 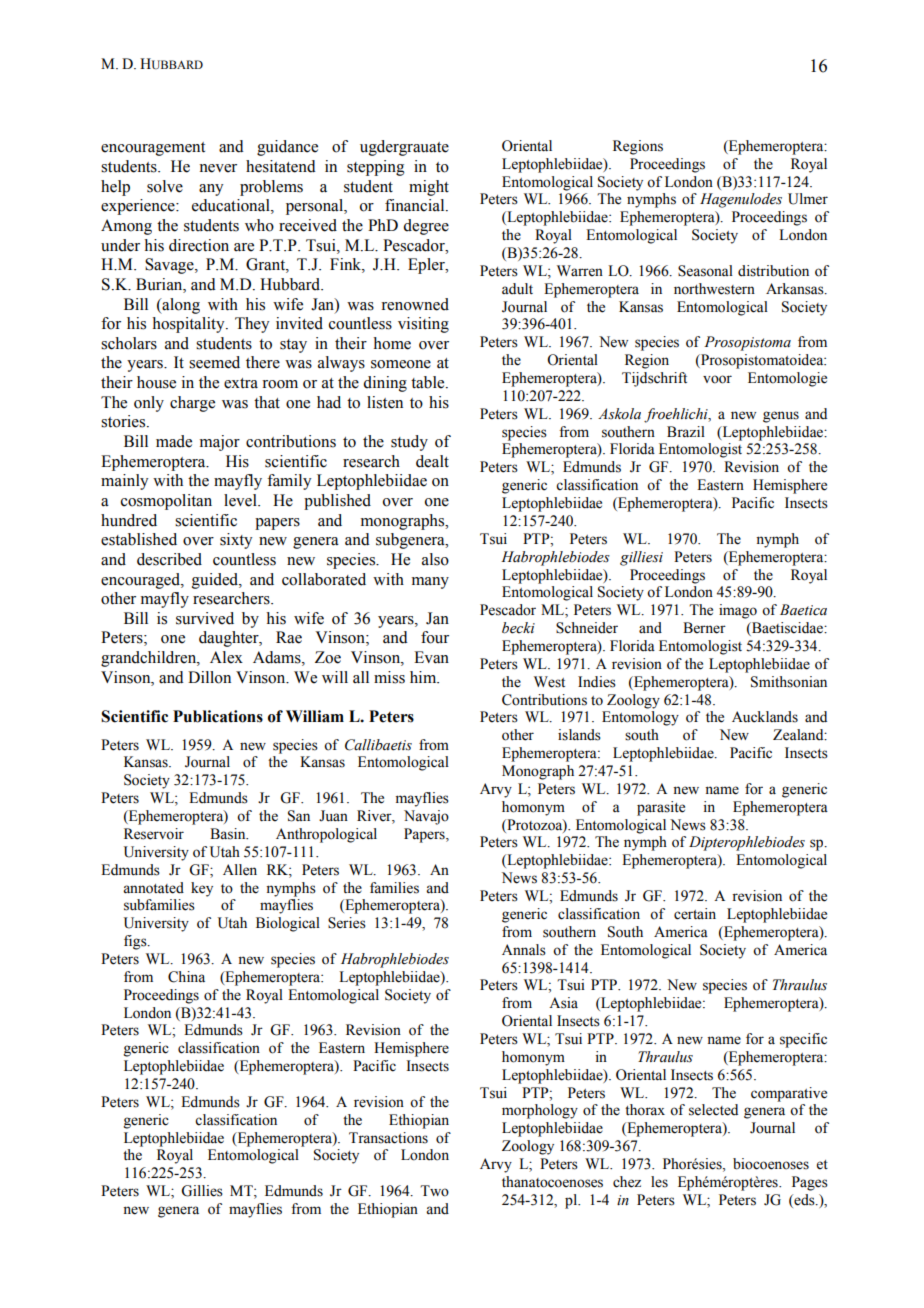 What do you see at coordinates (808, 199) in the screenshot?
I see `Ulmer` at bounding box center [808, 199].
